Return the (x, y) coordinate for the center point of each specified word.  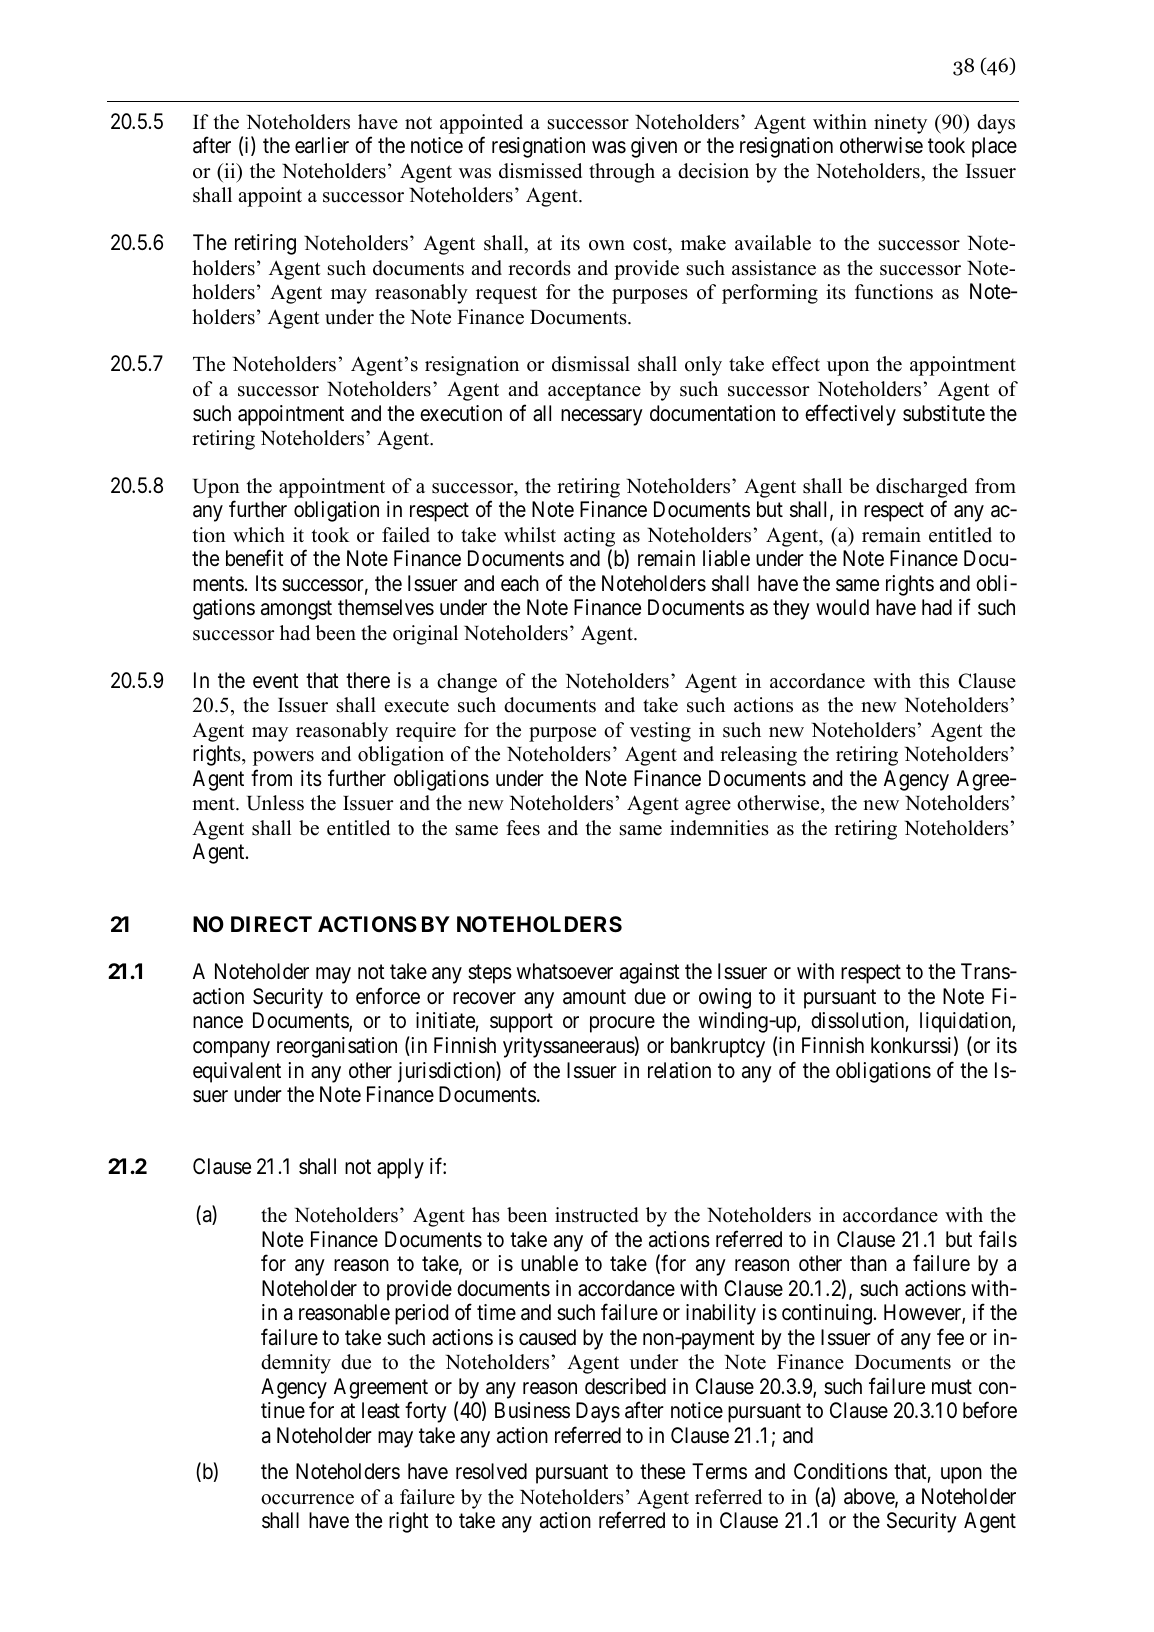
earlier (322, 145)
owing (725, 998)
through (622, 173)
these (662, 1471)
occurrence (307, 1499)
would (842, 607)
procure (622, 1025)
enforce (388, 996)
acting (589, 537)
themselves (386, 607)
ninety (900, 124)
